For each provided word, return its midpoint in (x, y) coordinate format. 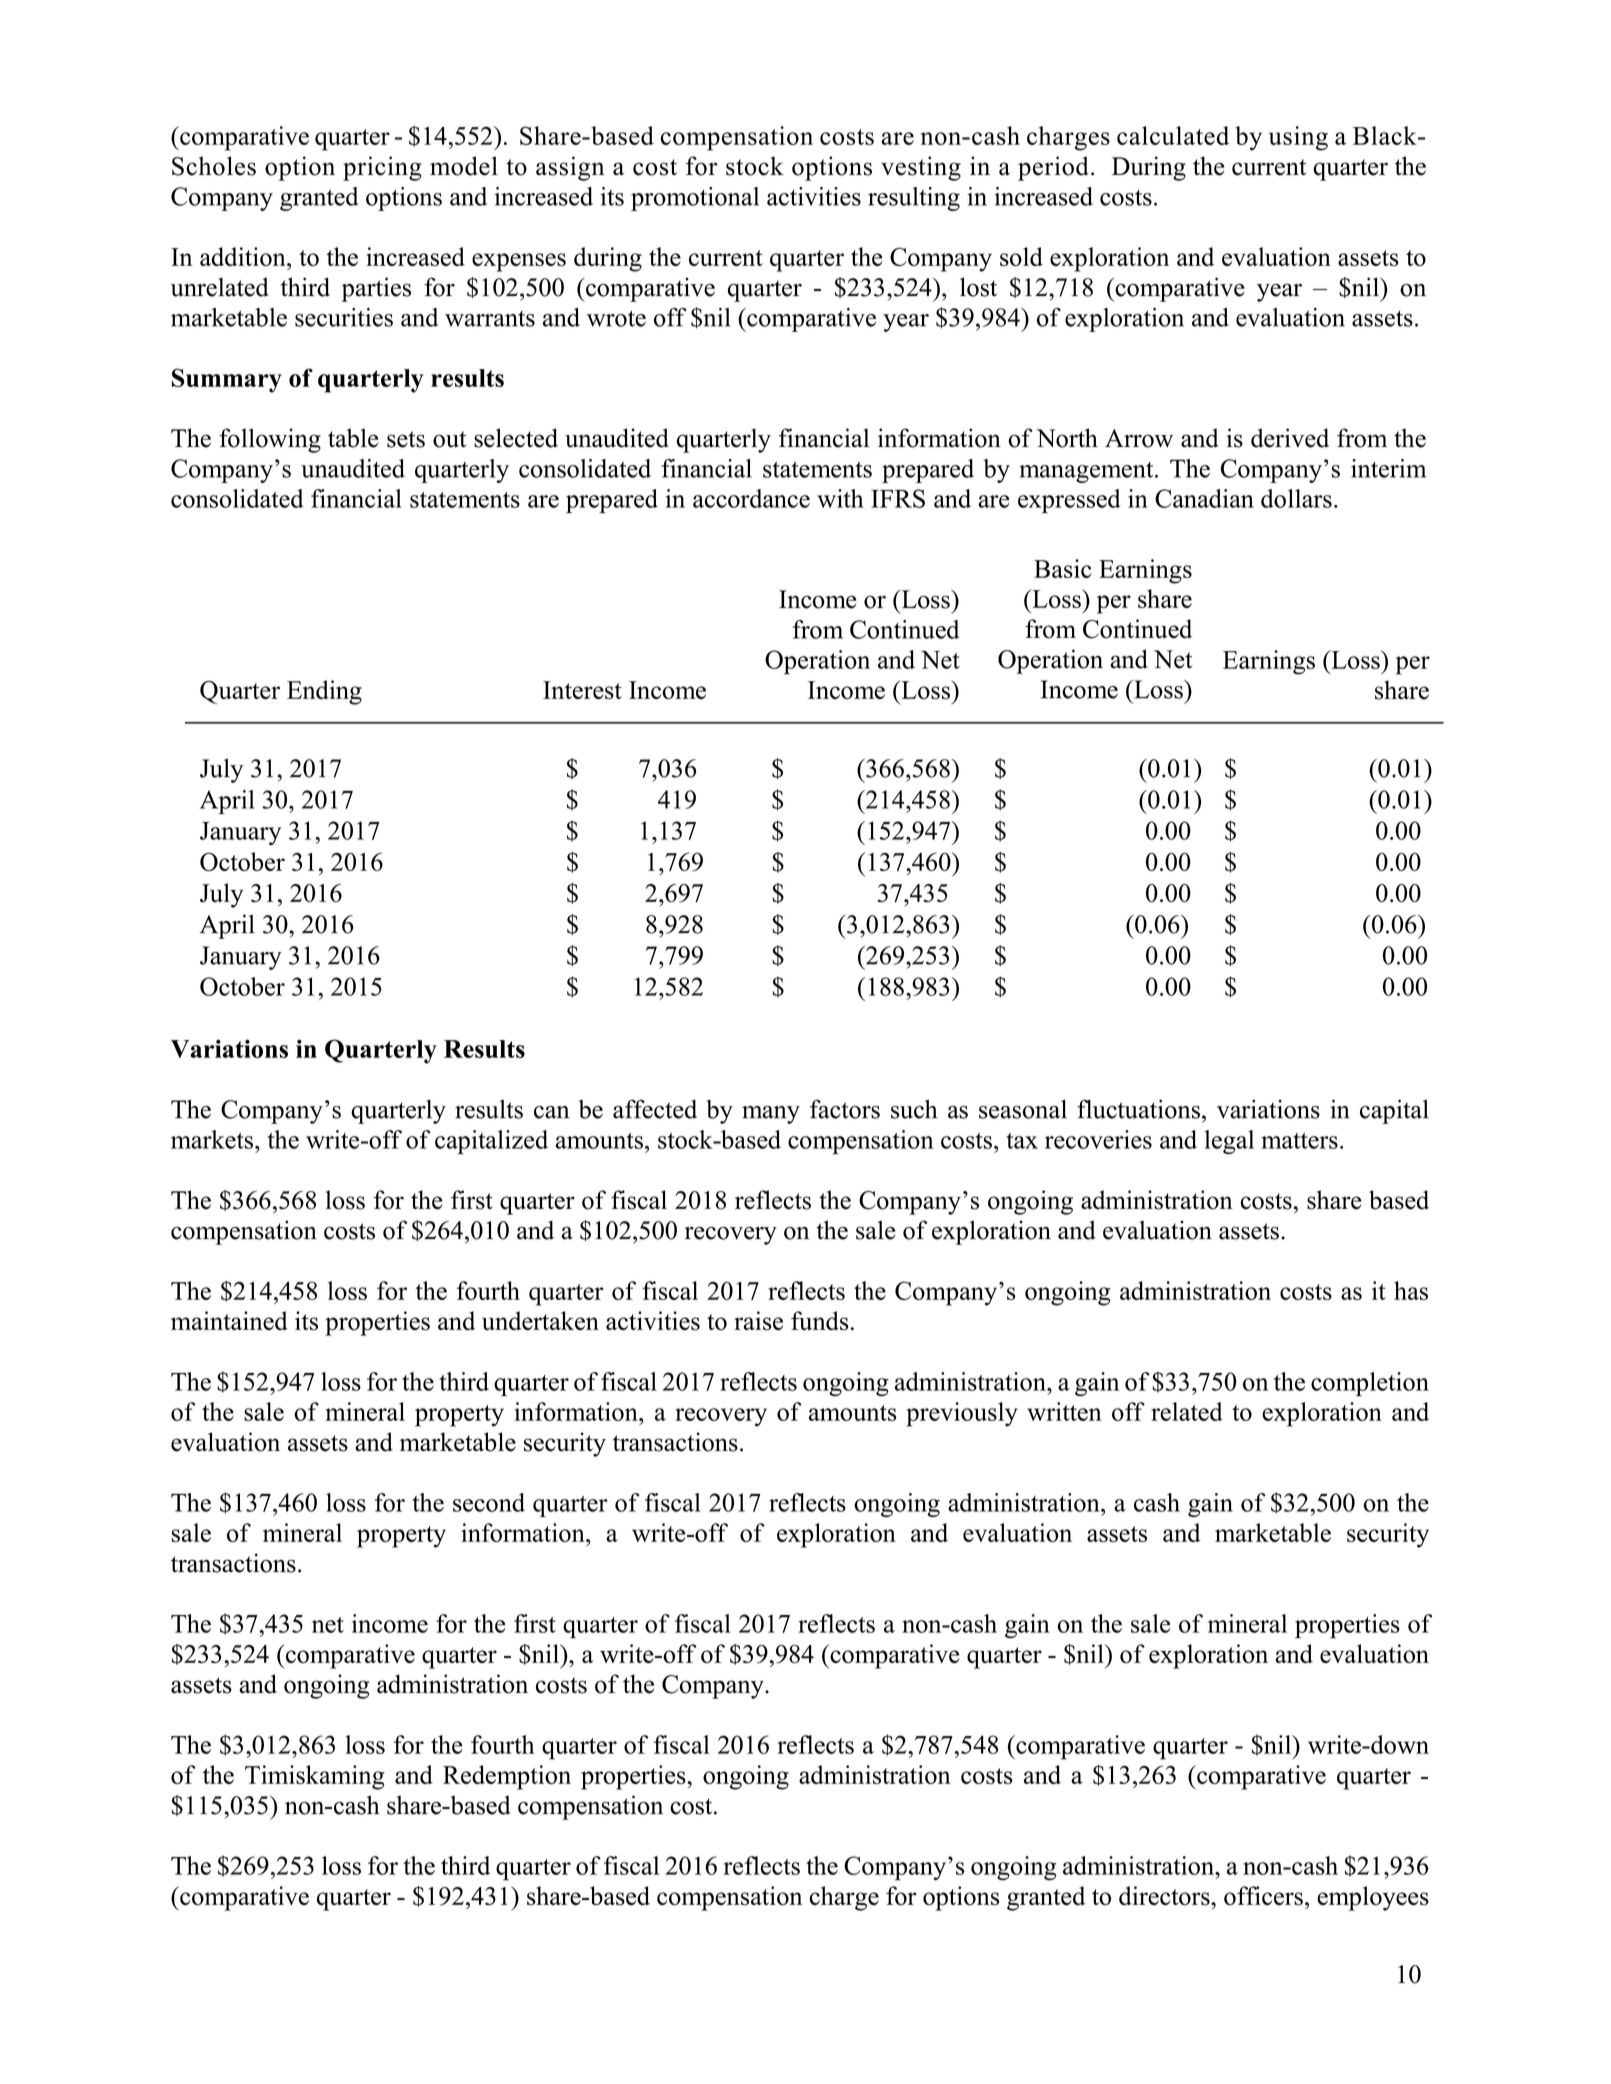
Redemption (507, 1777)
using (1298, 138)
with (840, 498)
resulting (914, 199)
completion (1370, 1384)
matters (1299, 1141)
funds (820, 1321)
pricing (382, 168)
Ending (324, 692)
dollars (1296, 498)
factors (845, 1109)
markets (212, 1139)
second (489, 1502)
